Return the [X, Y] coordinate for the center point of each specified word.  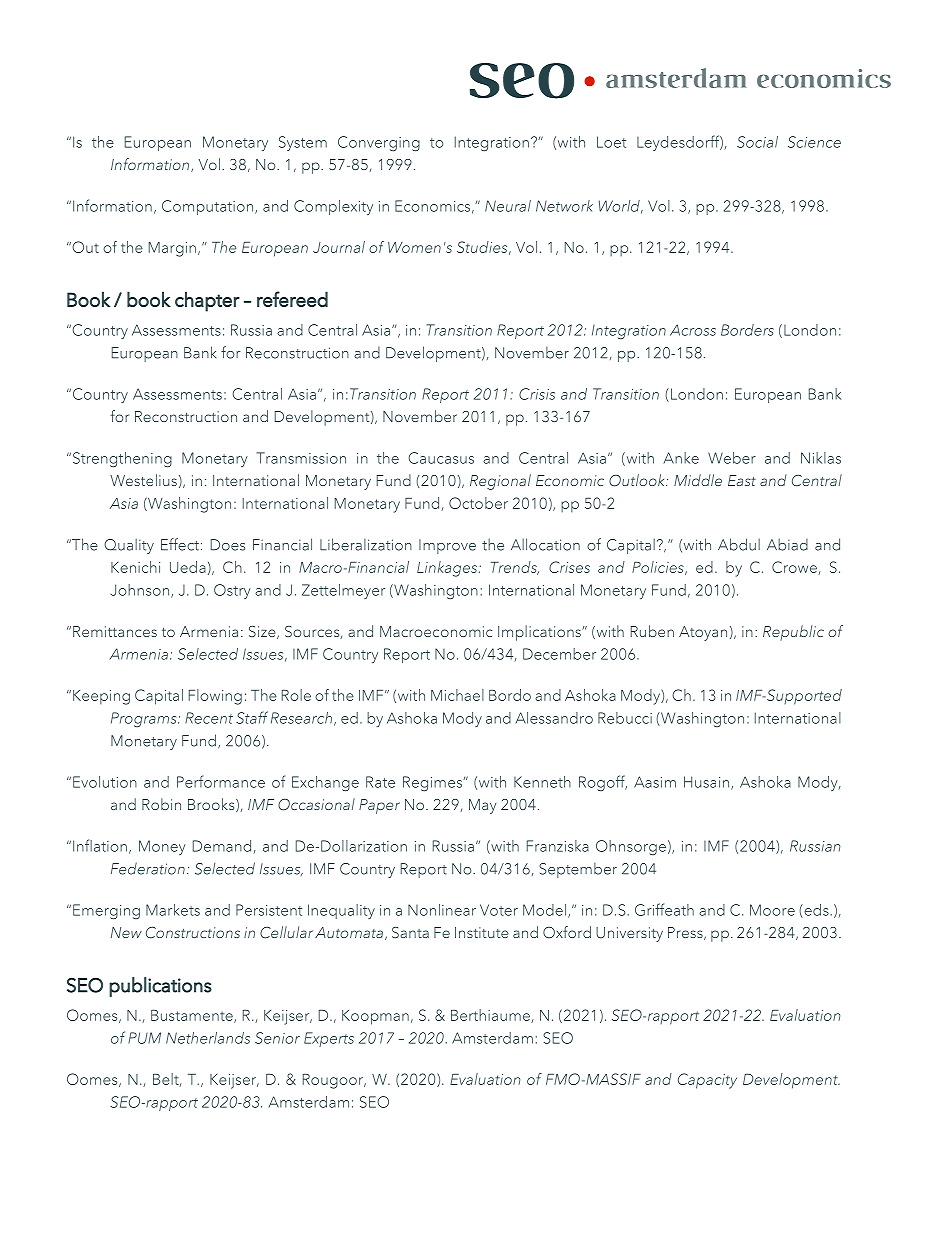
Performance [221, 781]
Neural [508, 206]
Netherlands [208, 1038]
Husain [708, 783]
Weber [732, 458]
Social [757, 142]
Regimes [433, 783]
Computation [207, 207]
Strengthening [121, 459]
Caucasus [441, 458]
